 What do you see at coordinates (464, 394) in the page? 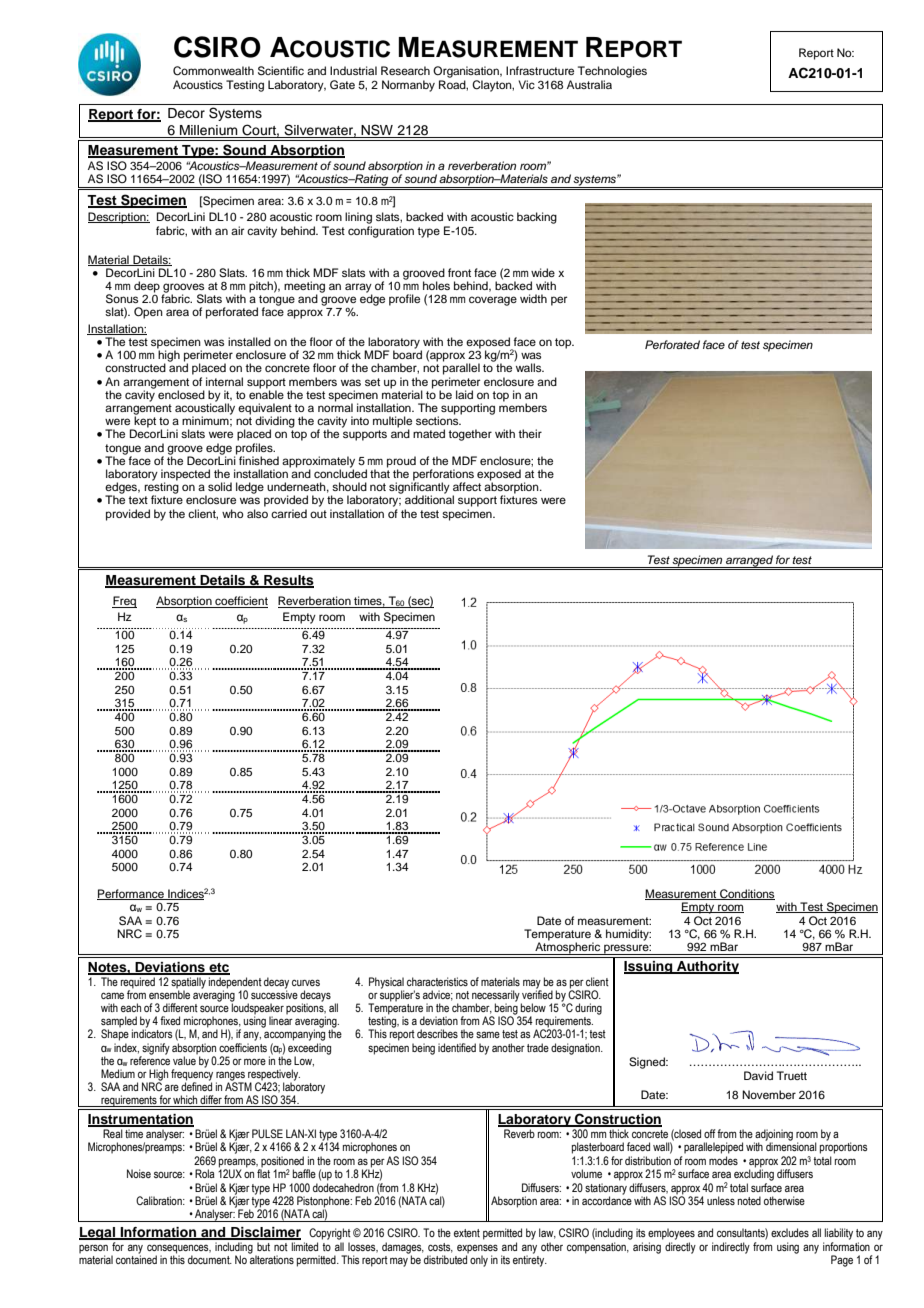
I see `laid` at bounding box center [464, 394].
